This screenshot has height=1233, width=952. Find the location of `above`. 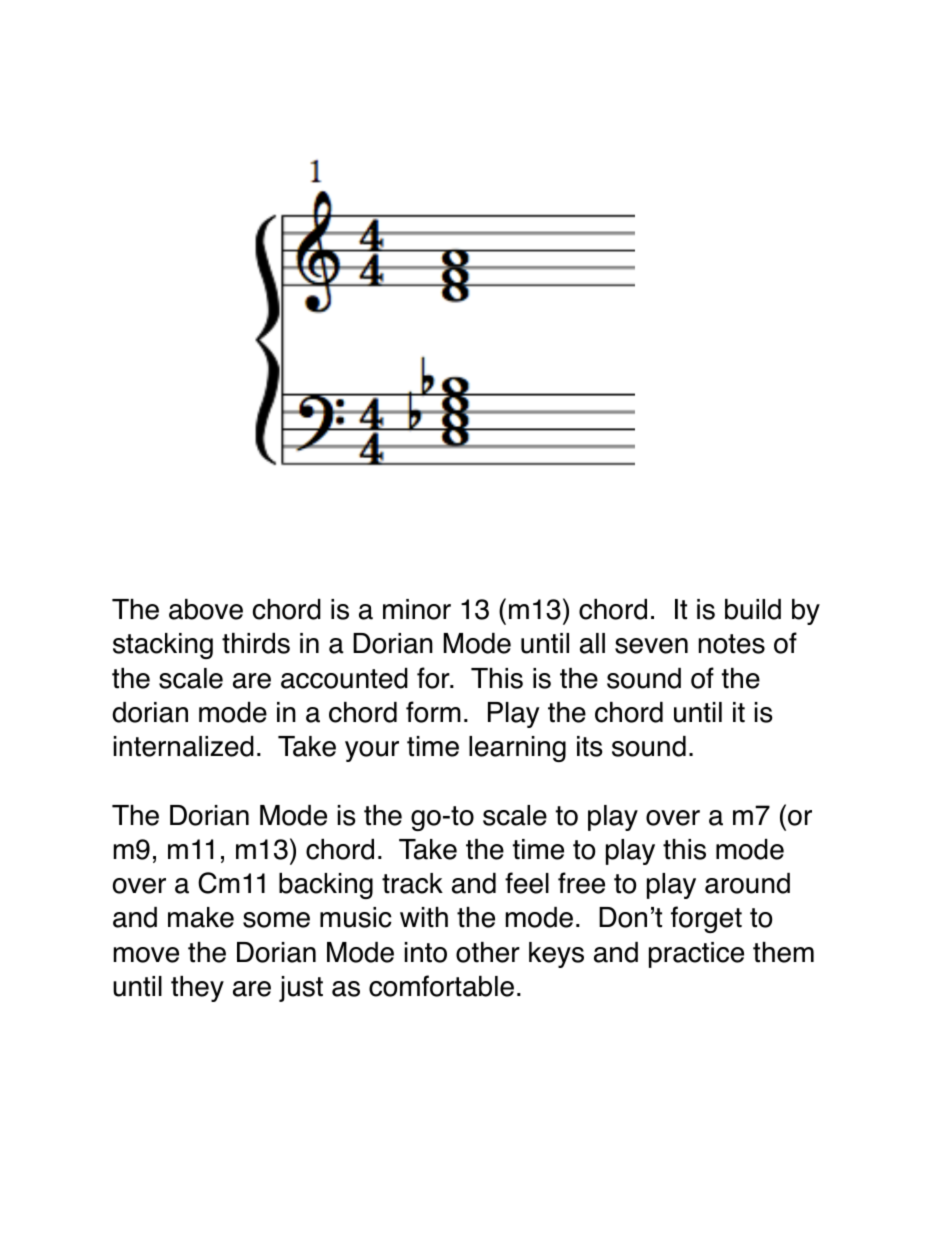

above is located at coordinates (206, 609).
